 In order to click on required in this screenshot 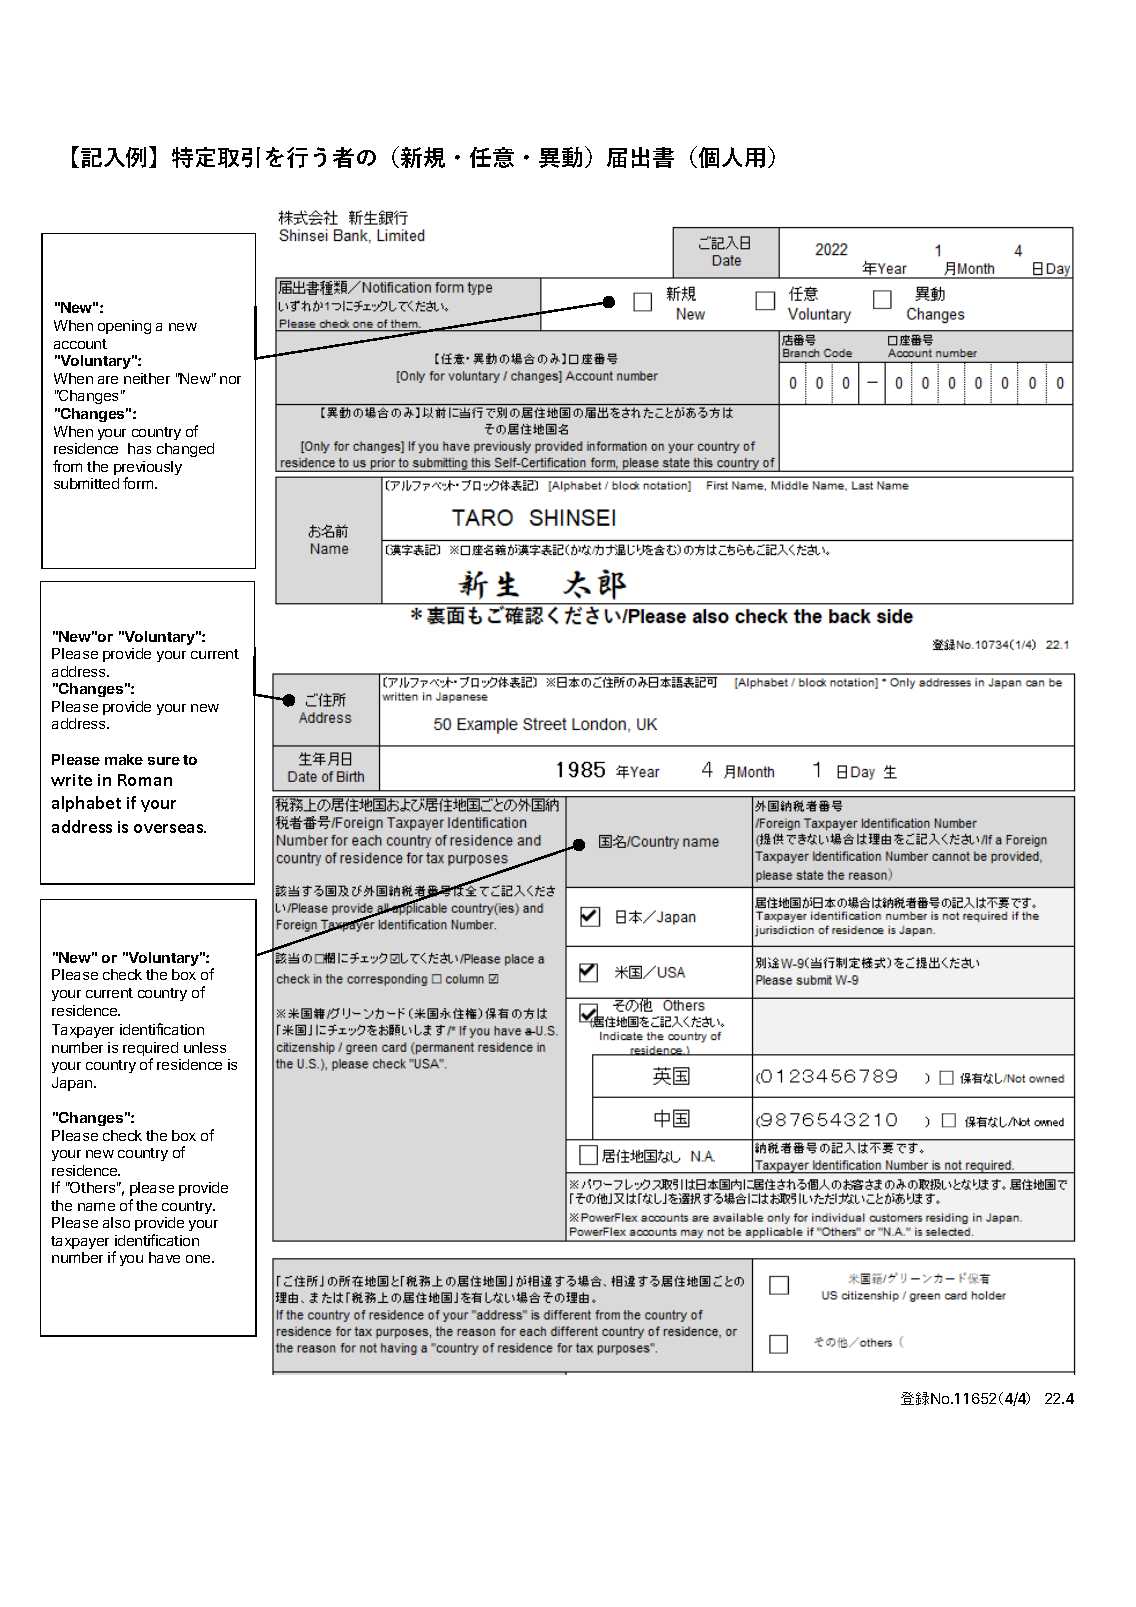, I will do `click(150, 1050)`.
